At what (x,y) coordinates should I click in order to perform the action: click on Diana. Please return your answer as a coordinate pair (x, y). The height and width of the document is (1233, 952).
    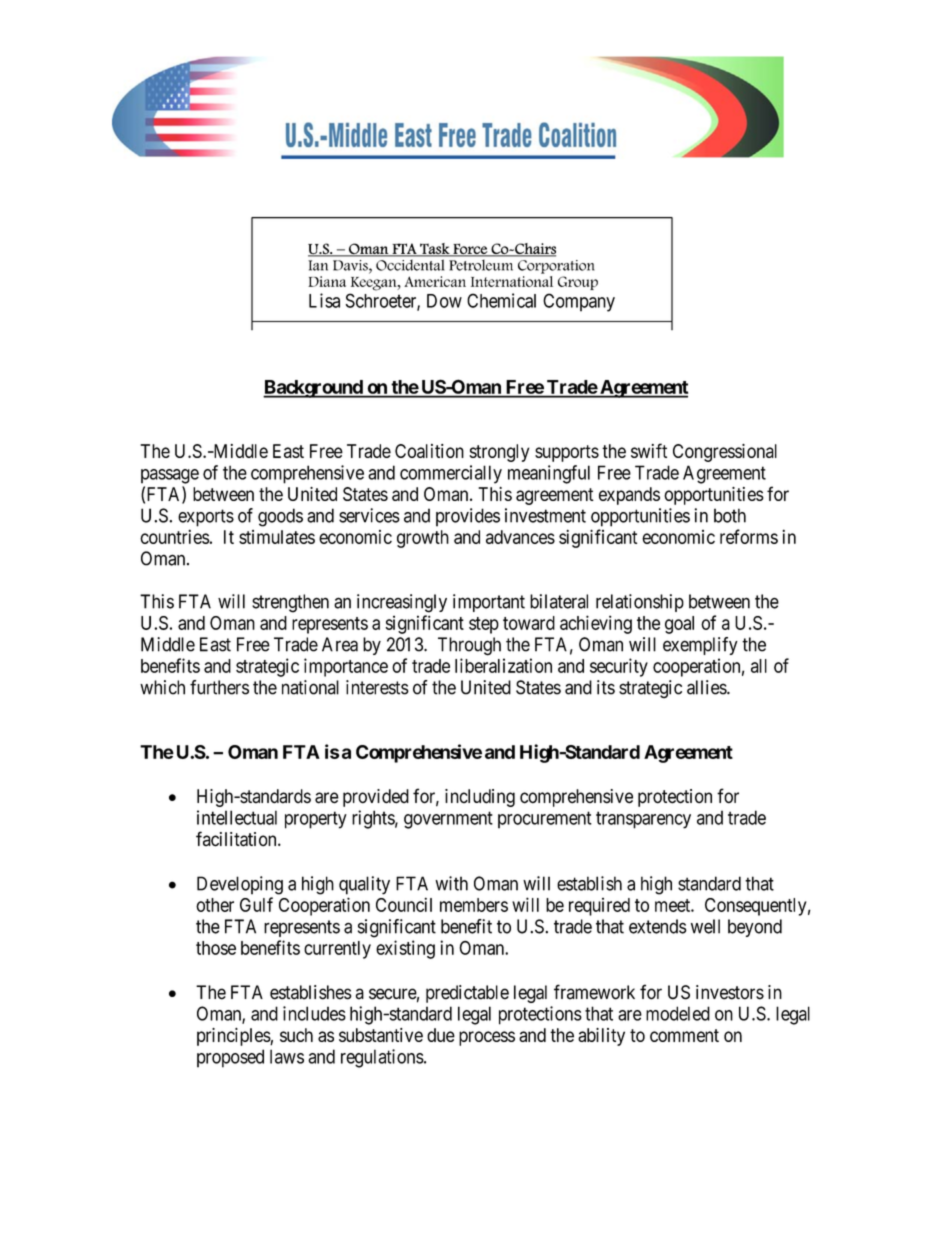
    Looking at the image, I should click on (327, 281).
